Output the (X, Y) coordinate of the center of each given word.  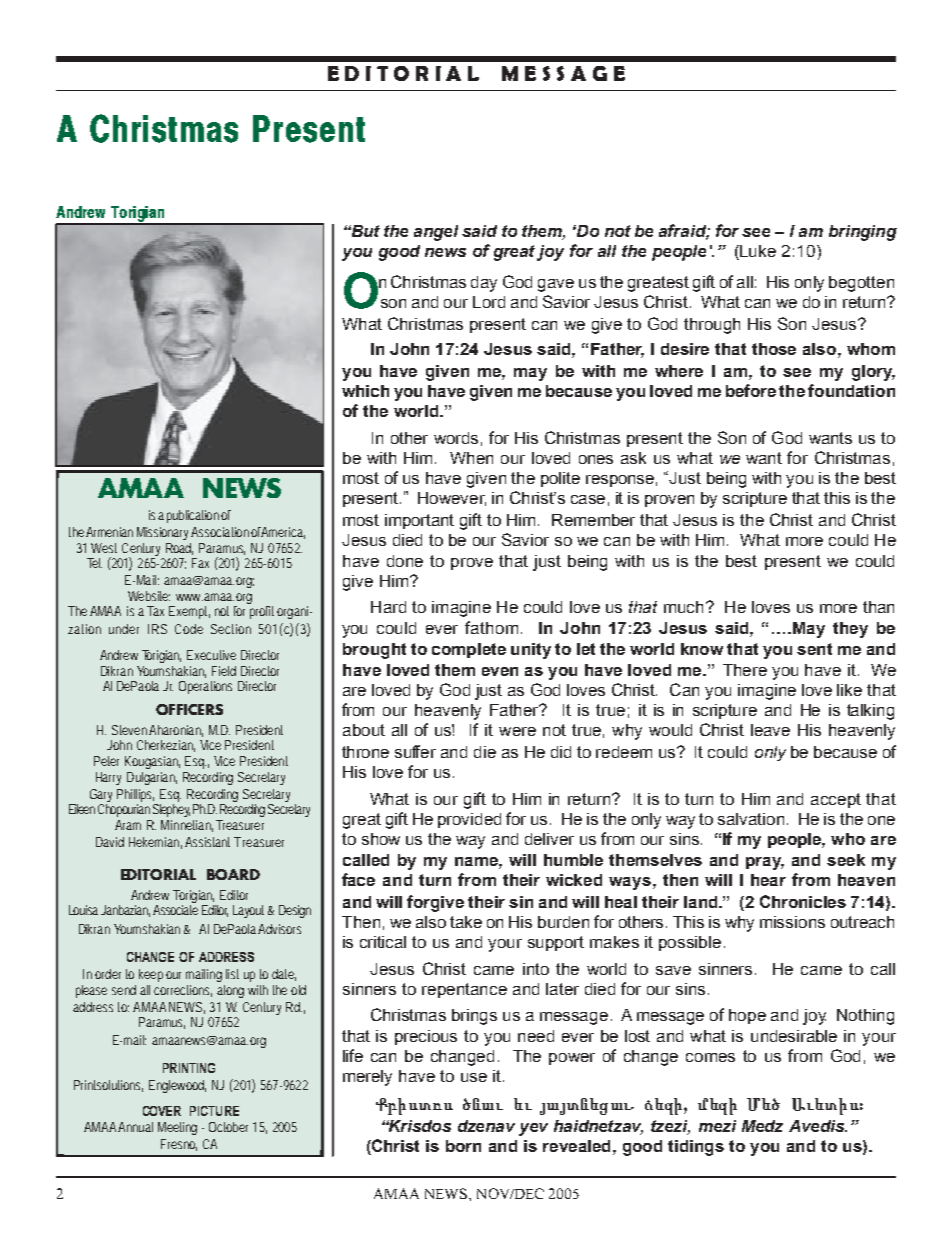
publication (194, 516)
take (466, 922)
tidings (696, 1148)
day (484, 284)
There (745, 670)
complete (469, 650)
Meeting (177, 1128)
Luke (758, 251)
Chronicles (803, 901)
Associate (175, 910)
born (463, 1146)
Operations (205, 687)
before (751, 390)
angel (436, 233)
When (471, 458)
